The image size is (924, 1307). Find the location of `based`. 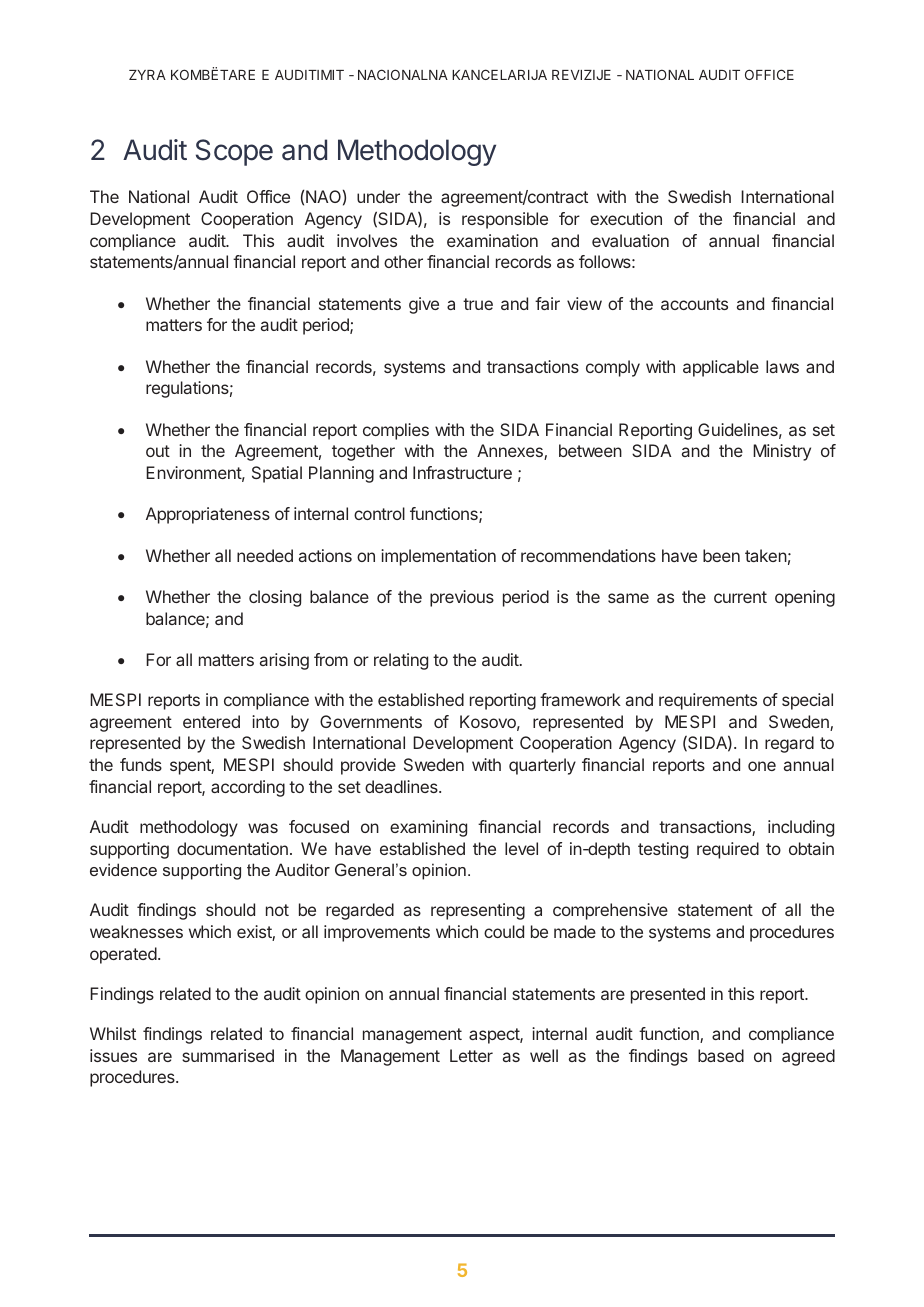

based is located at coordinates (721, 1055).
